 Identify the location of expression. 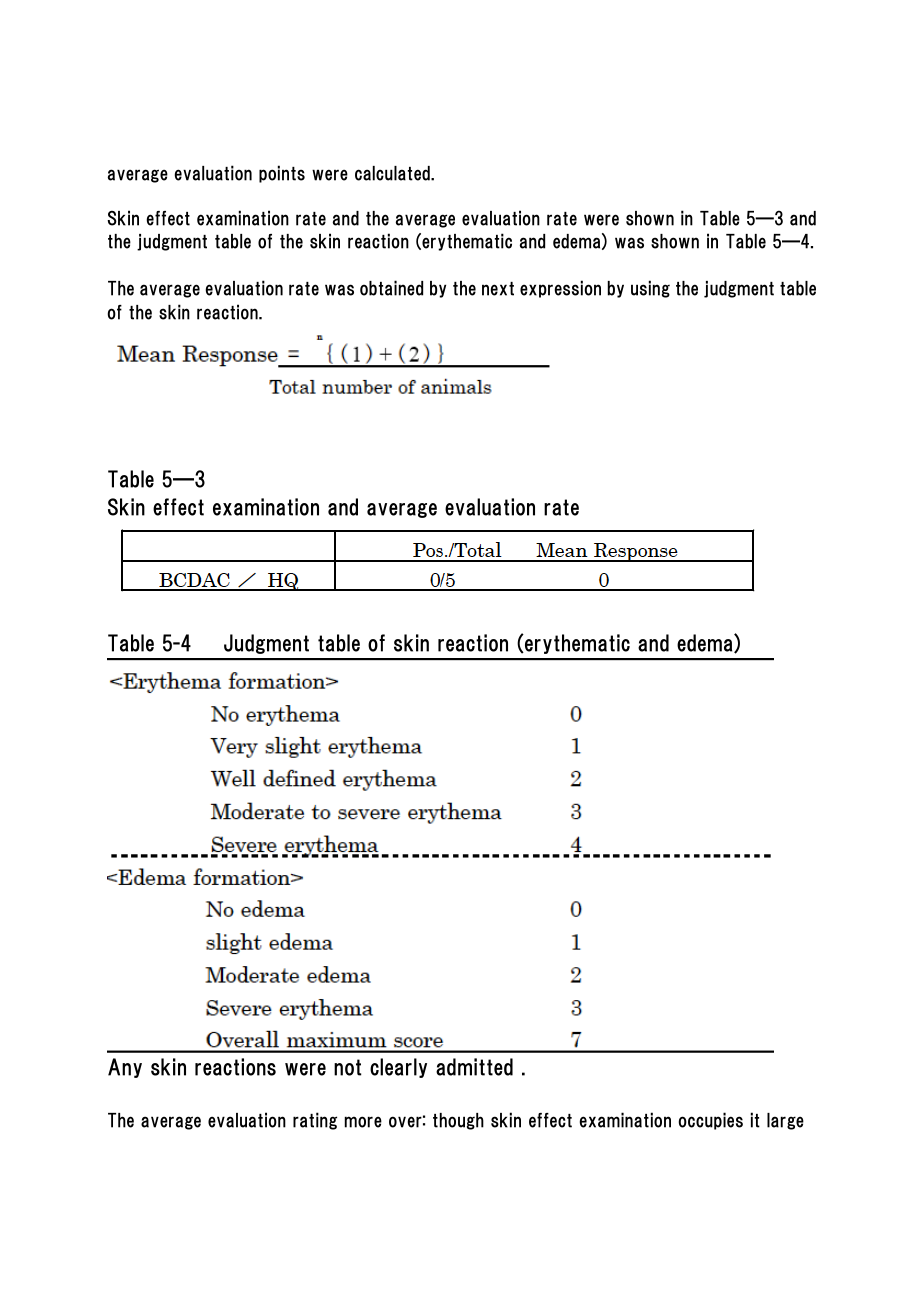
(560, 289).
